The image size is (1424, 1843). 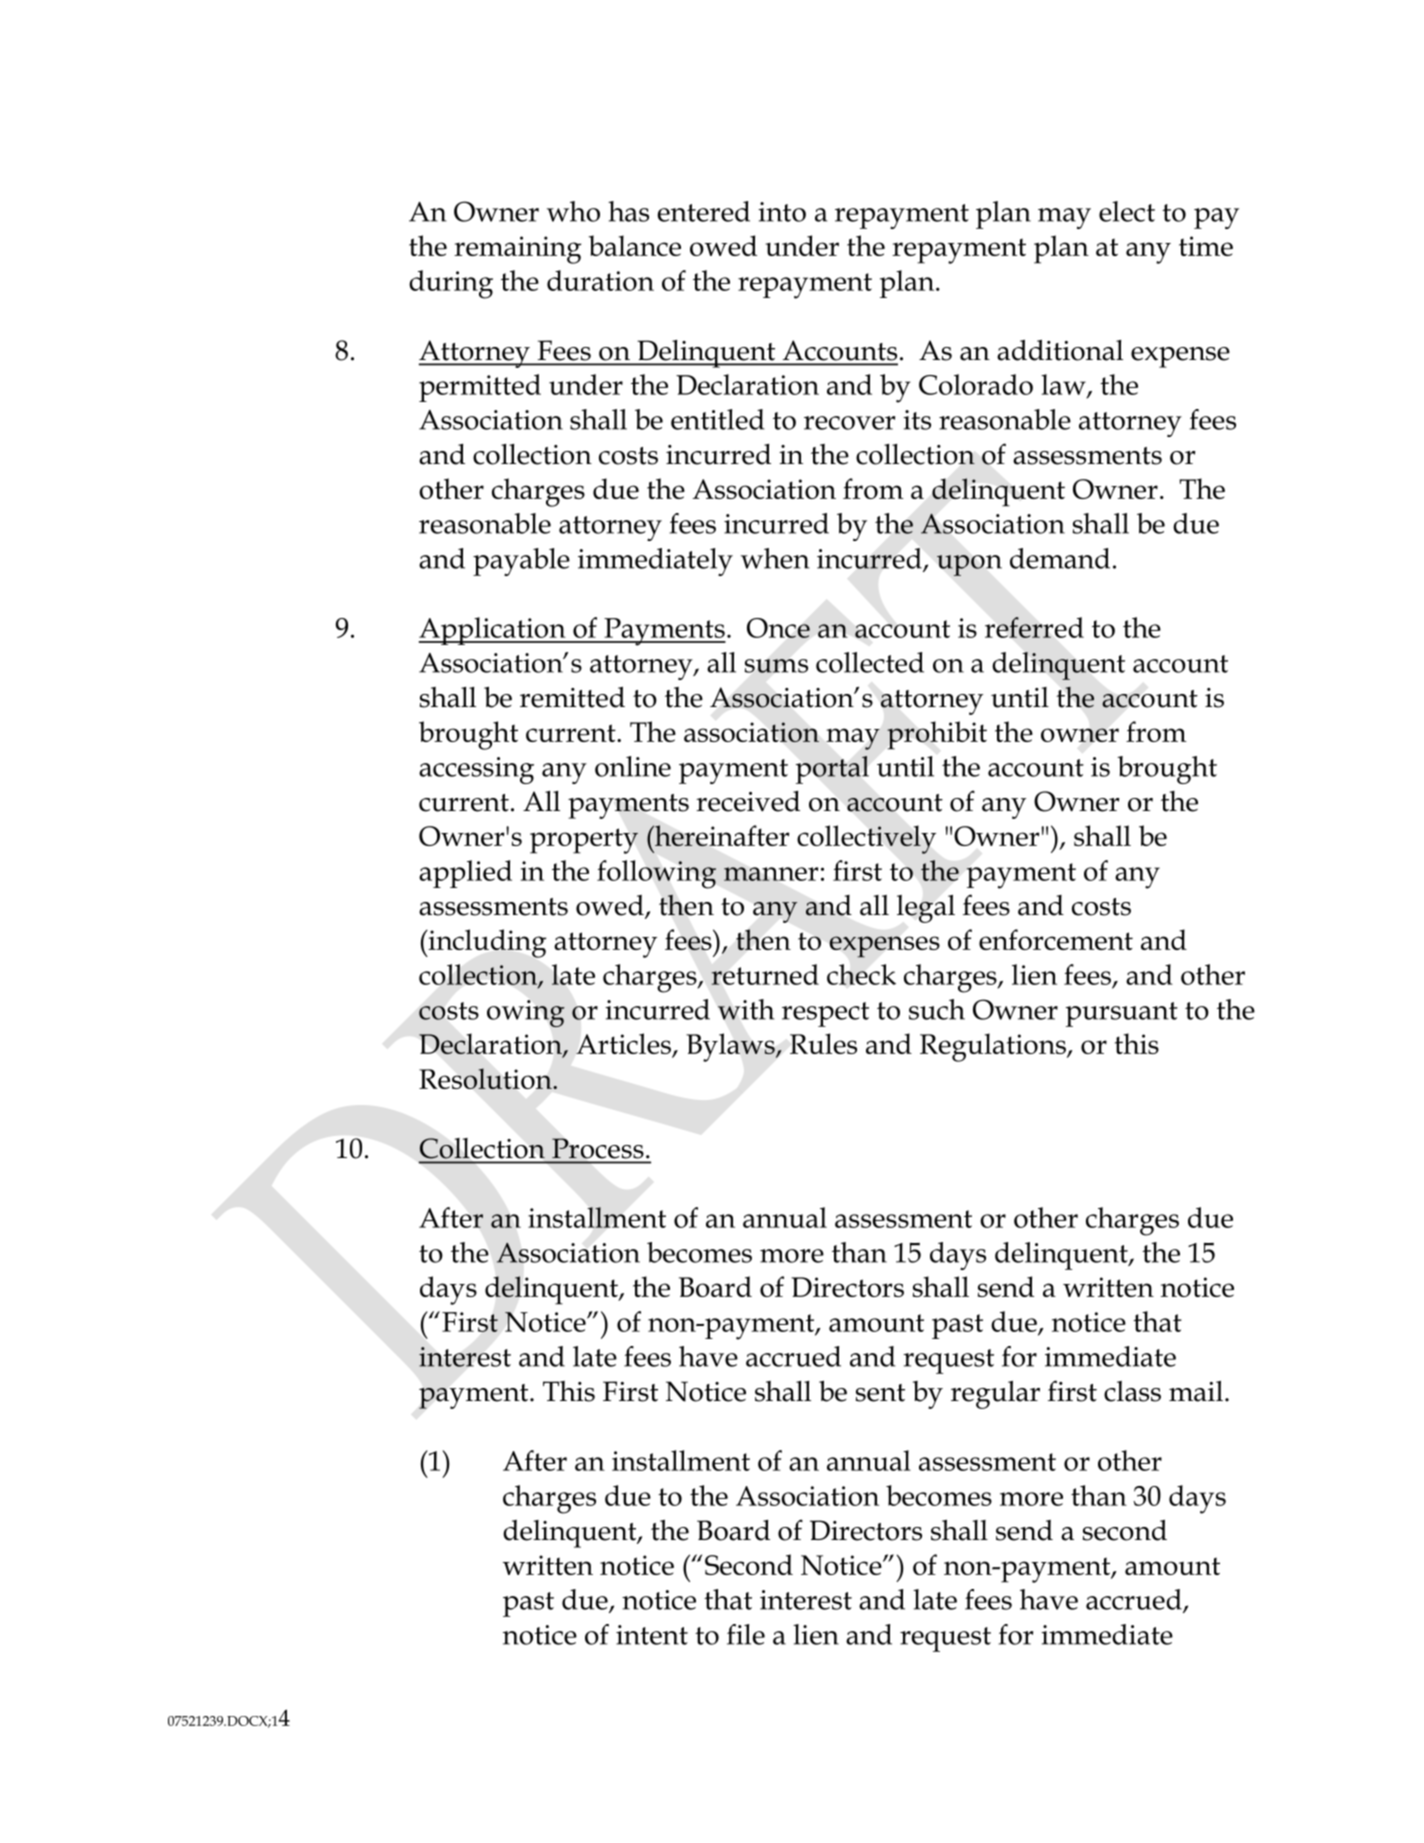 What do you see at coordinates (861, 974) in the screenshot?
I see `check` at bounding box center [861, 974].
